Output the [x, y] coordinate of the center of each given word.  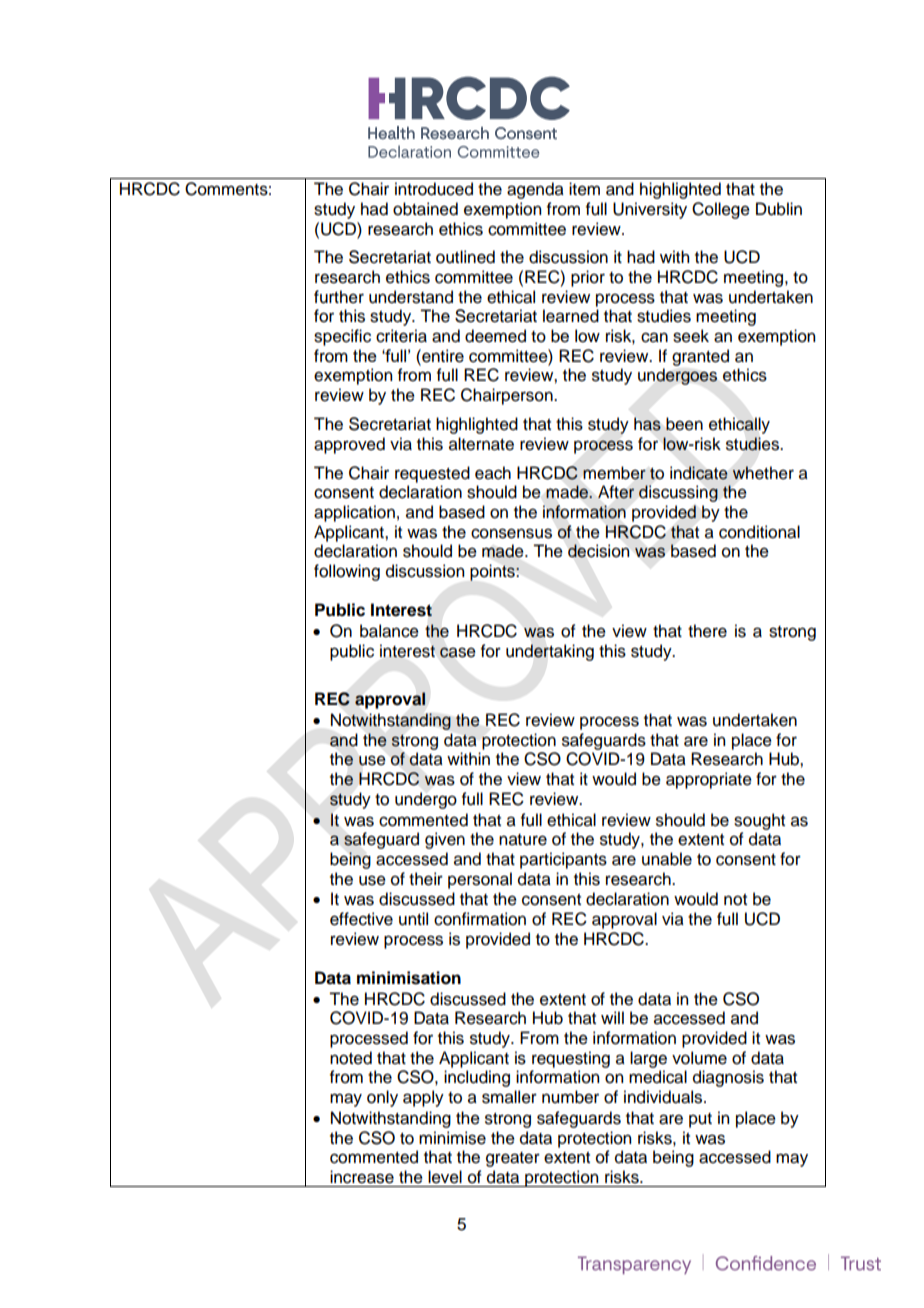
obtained [425, 209]
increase [362, 1177]
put [700, 1120]
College [721, 210]
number [570, 1097]
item [584, 189]
